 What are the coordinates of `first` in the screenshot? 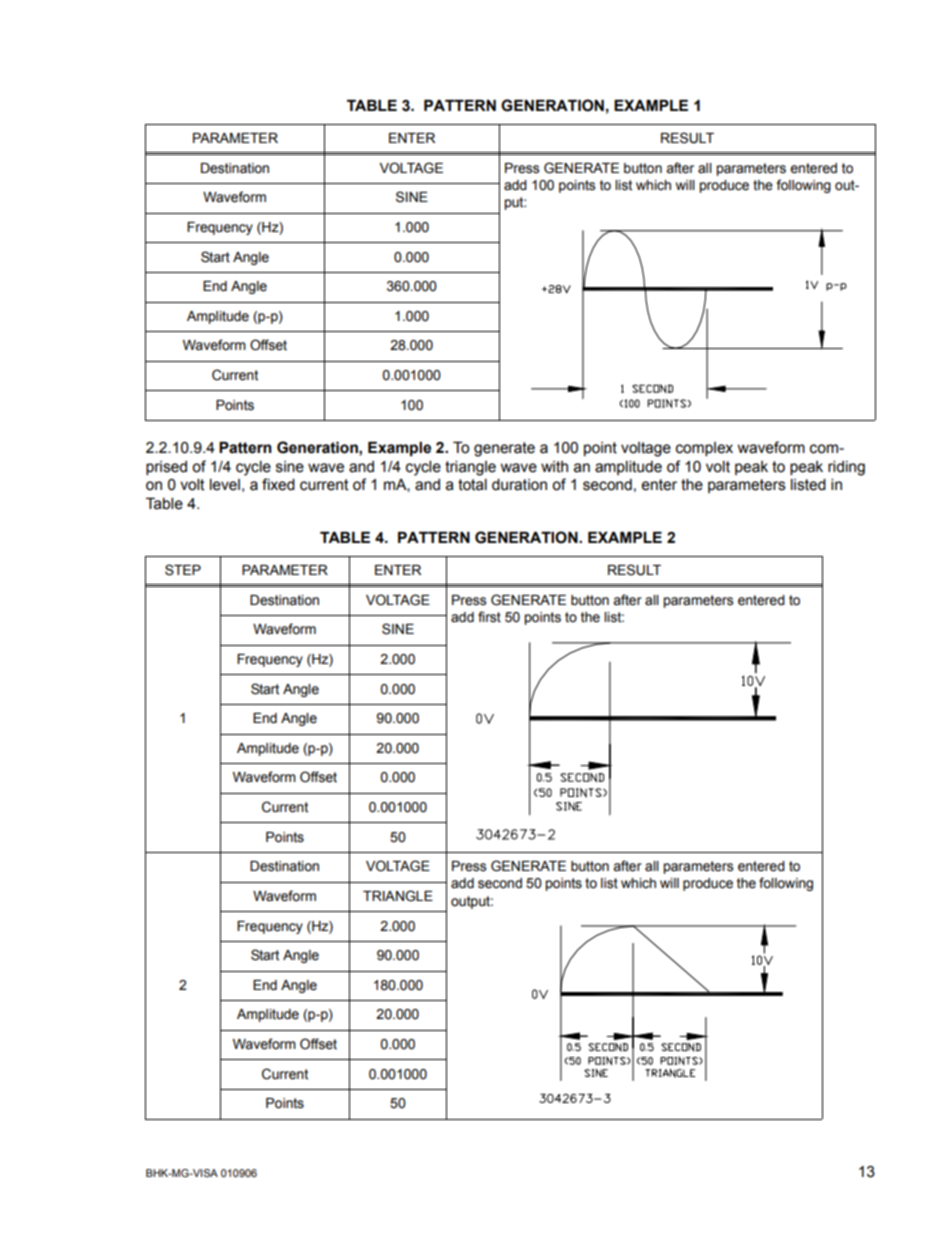 It's located at (489, 617).
